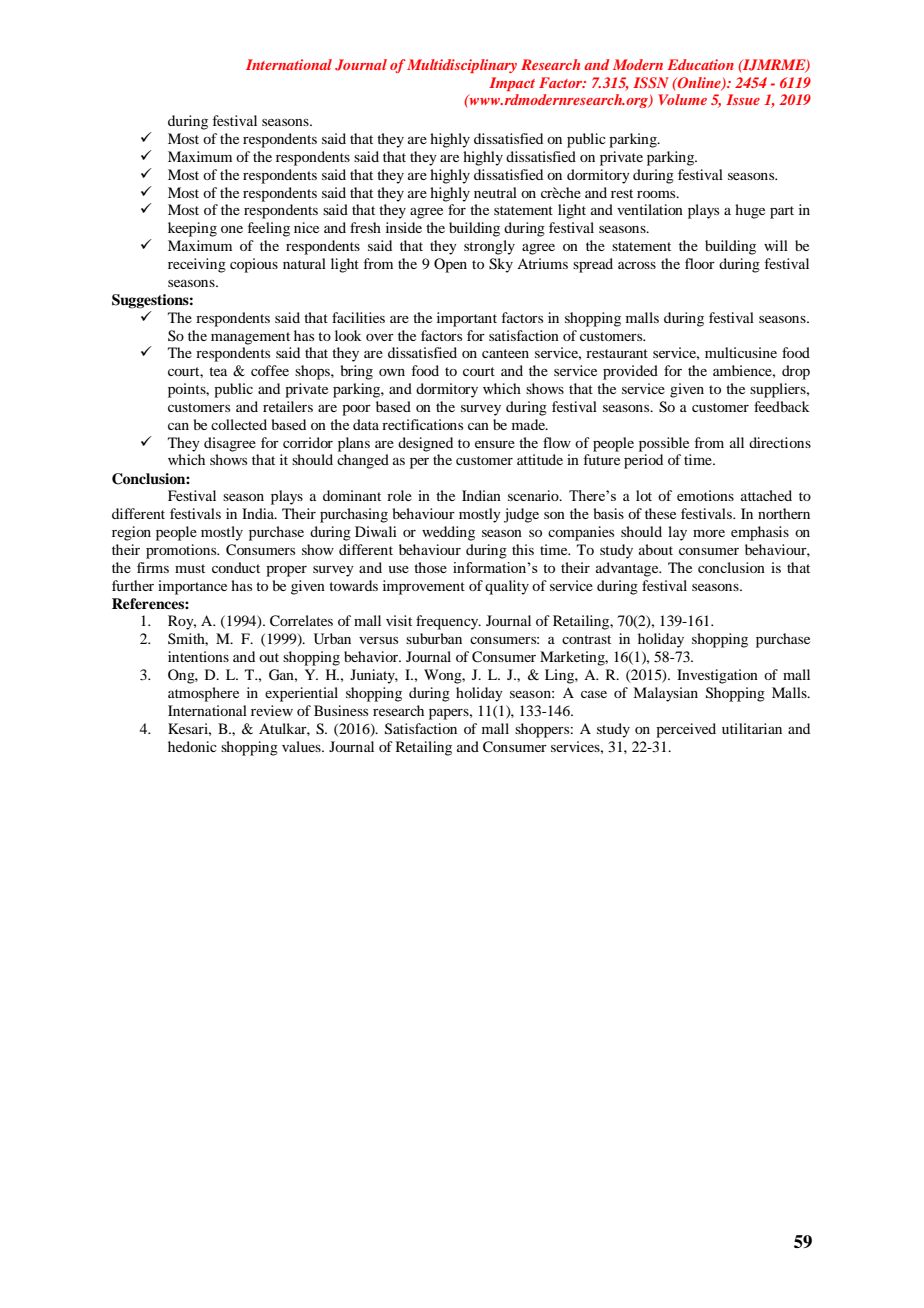 This screenshot has width=924, height=1308. Describe the element at coordinates (192, 746) in the screenshot. I see `hedonic` at that location.
